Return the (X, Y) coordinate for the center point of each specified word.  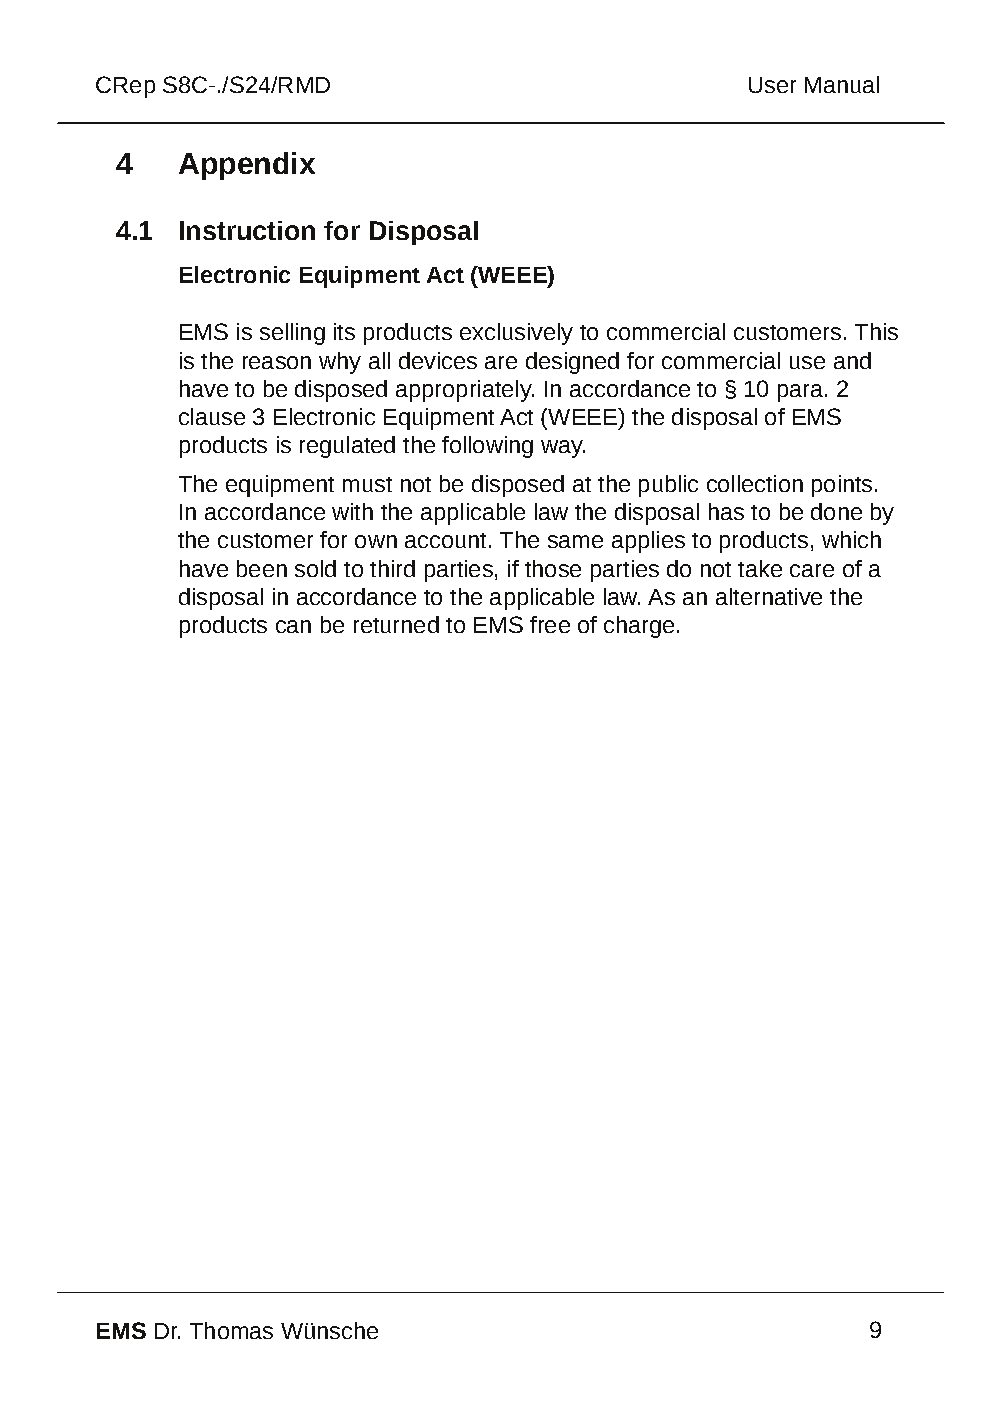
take (760, 568)
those (553, 568)
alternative (769, 596)
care (812, 570)
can (293, 626)
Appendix (247, 166)
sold (315, 568)
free (550, 624)
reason (277, 362)
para (802, 393)
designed (572, 363)
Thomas (231, 1330)
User (772, 85)
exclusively (516, 334)
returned (396, 624)
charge (639, 627)
